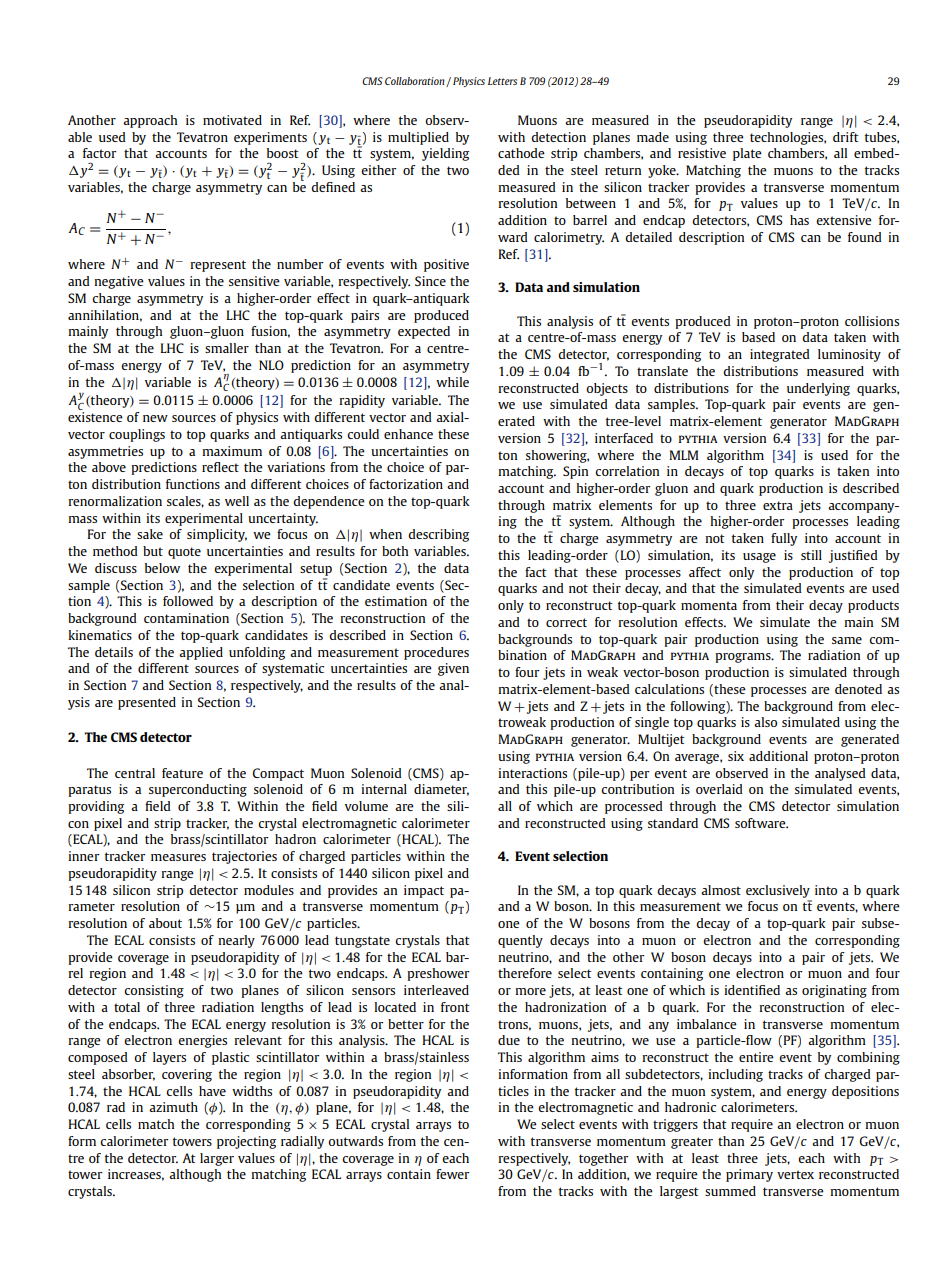 The image size is (952, 1270). What do you see at coordinates (201, 653) in the page?
I see `applied` at bounding box center [201, 653].
